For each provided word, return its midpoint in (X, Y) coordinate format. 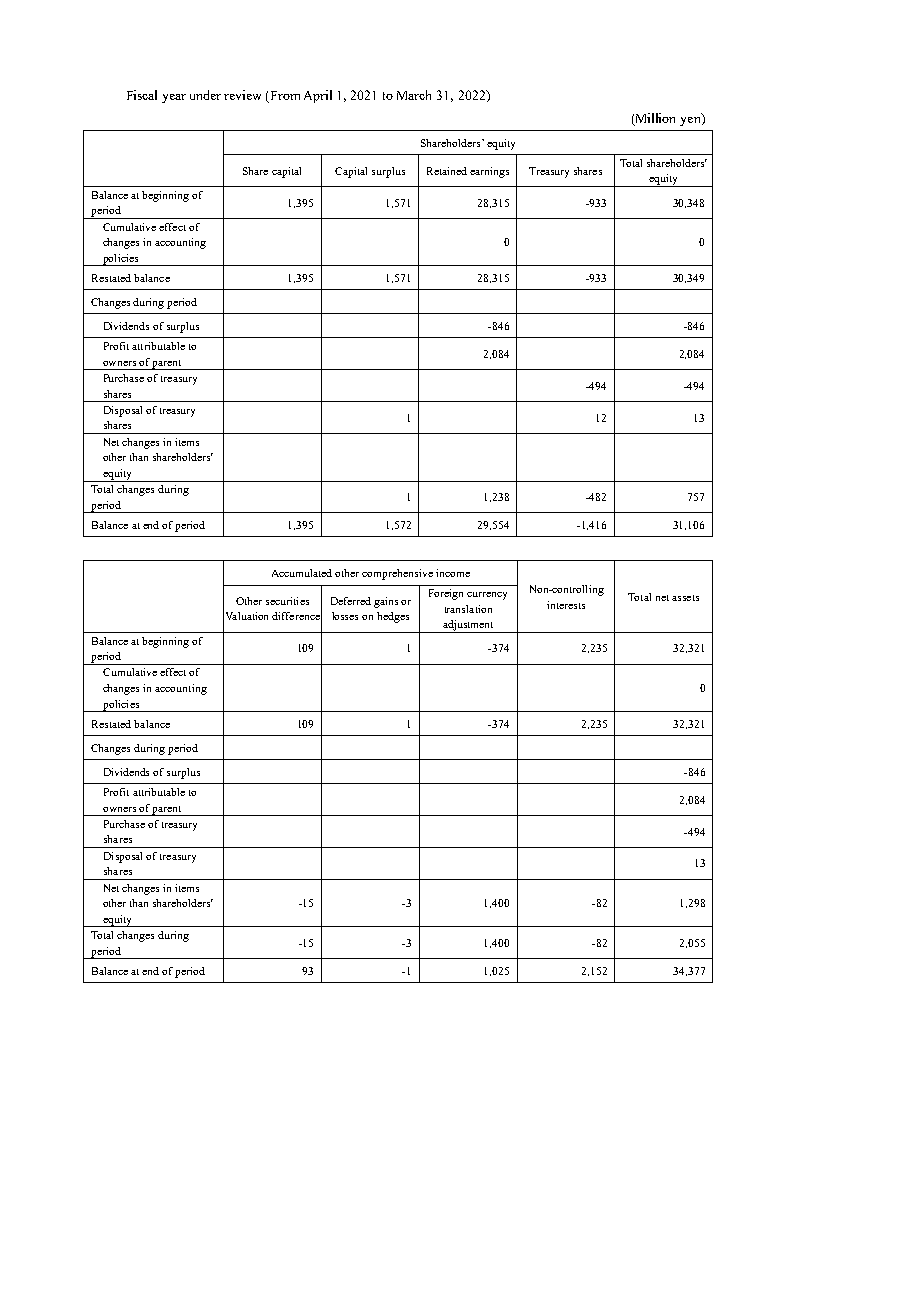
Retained (447, 171)
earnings (489, 172)
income (453, 573)
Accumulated (302, 573)
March (414, 95)
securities (287, 601)
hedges (393, 617)
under (205, 95)
